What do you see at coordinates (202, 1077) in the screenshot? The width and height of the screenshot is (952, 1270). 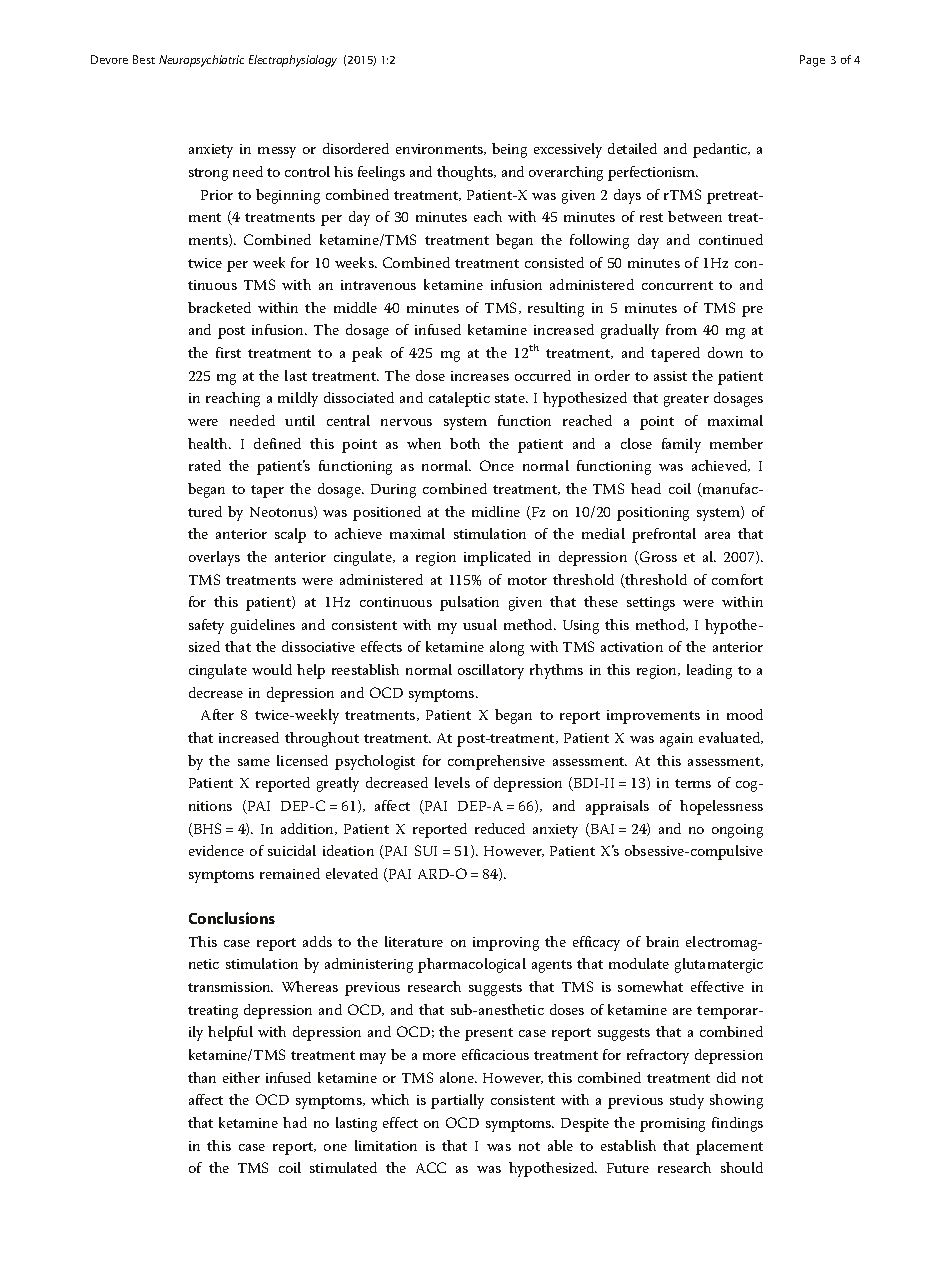 I see `than` at bounding box center [202, 1077].
